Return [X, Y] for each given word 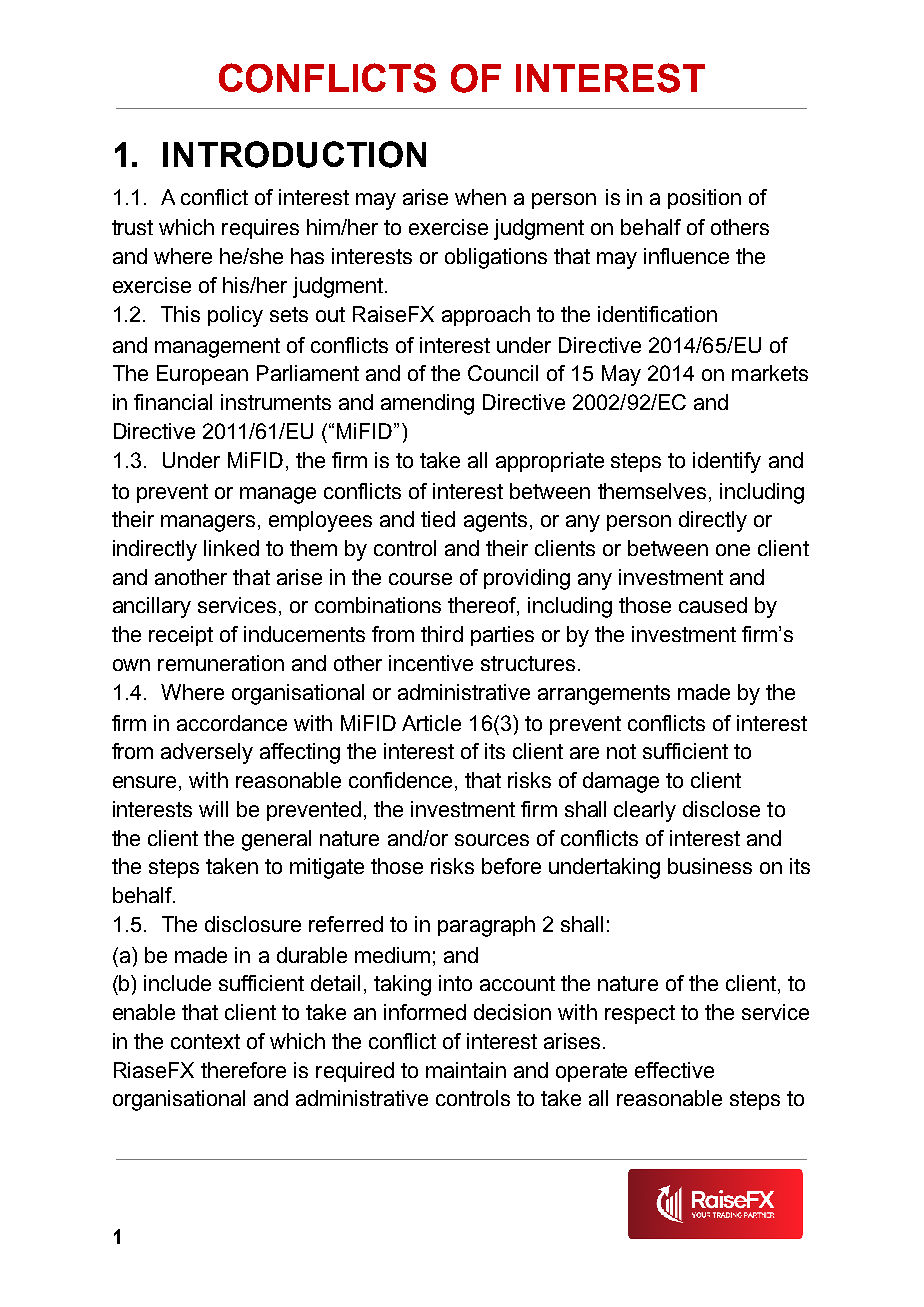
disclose [721, 809]
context [205, 1041]
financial [173, 402]
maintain [466, 1070]
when [480, 197]
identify [727, 462]
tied [438, 519]
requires [260, 229]
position [704, 199]
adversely [207, 753]
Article [431, 723]
